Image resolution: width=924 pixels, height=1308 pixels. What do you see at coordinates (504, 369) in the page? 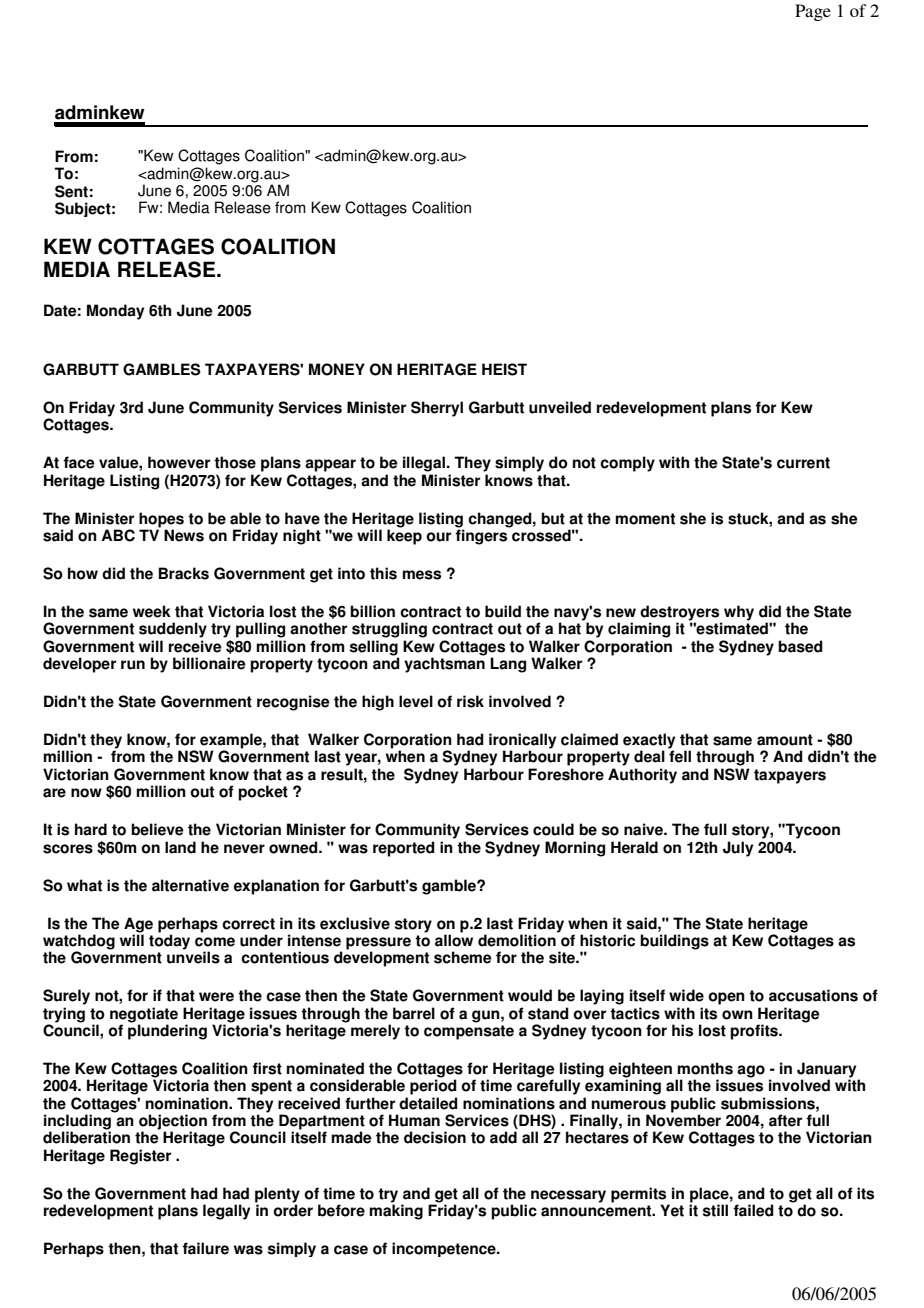
I see `HEIST` at bounding box center [504, 369].
